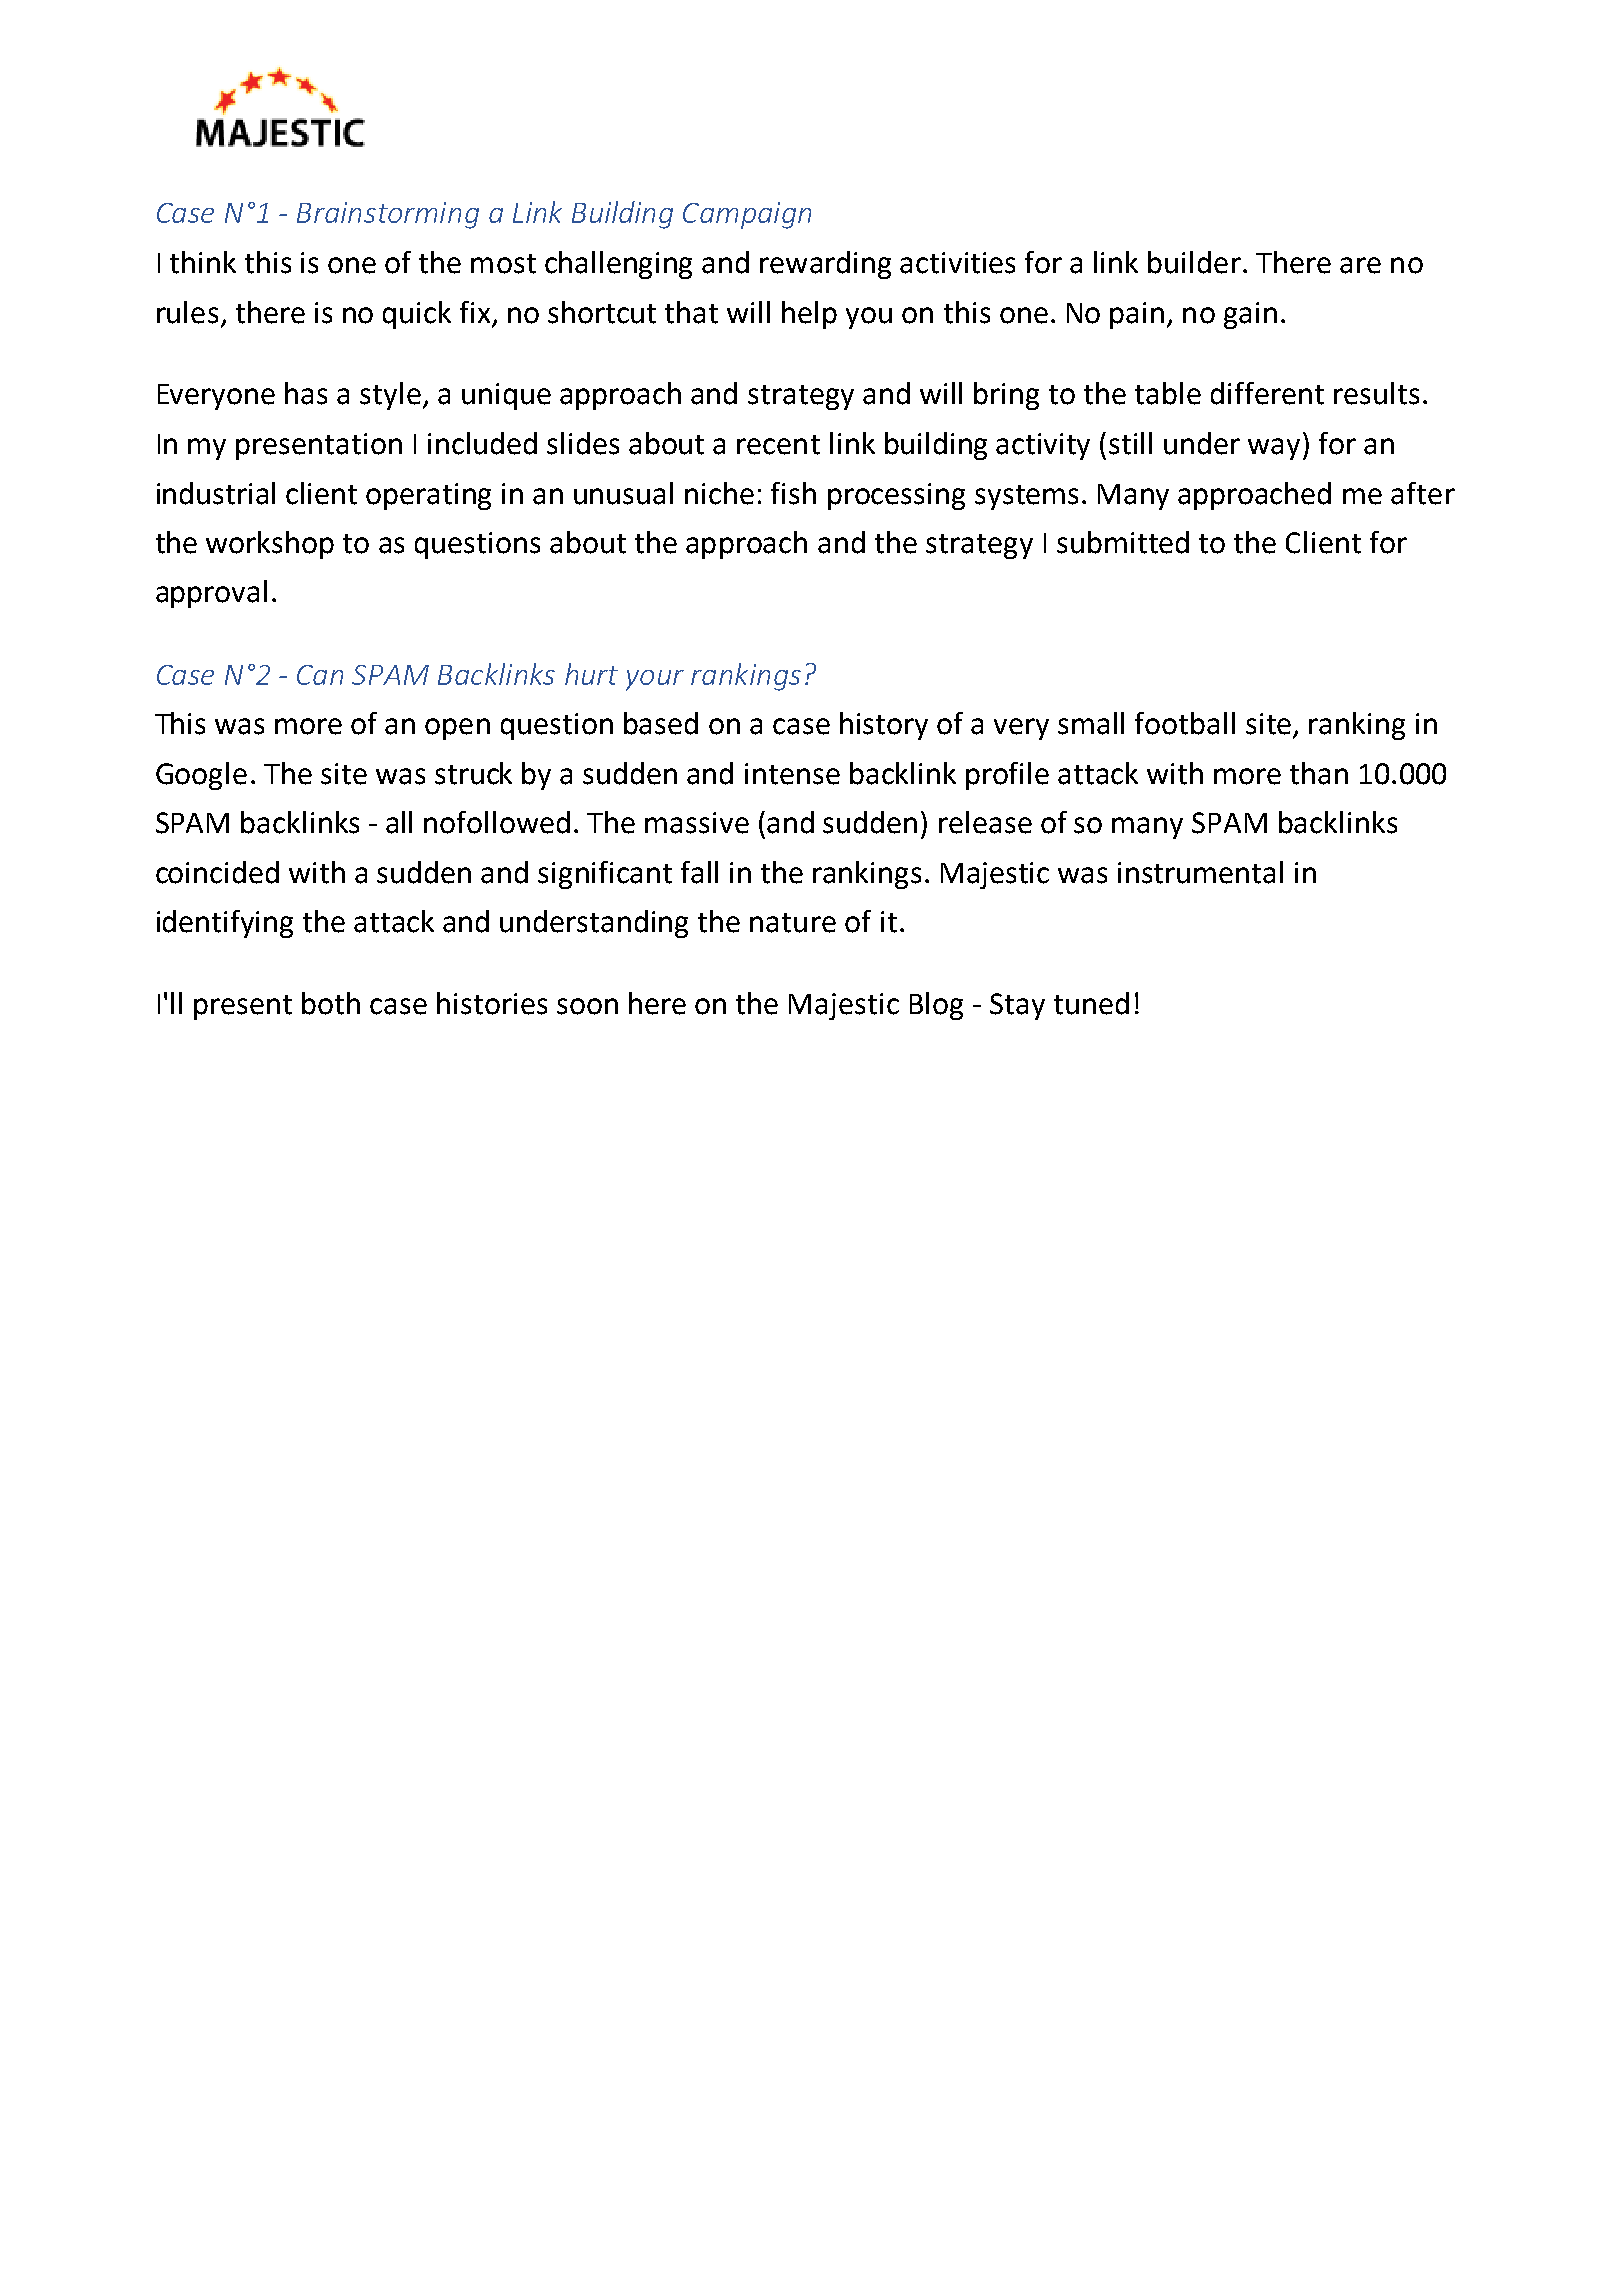 Image resolution: width=1610 pixels, height=2277 pixels. Describe the element at coordinates (825, 265) in the screenshot. I see `rewarding` at that location.
